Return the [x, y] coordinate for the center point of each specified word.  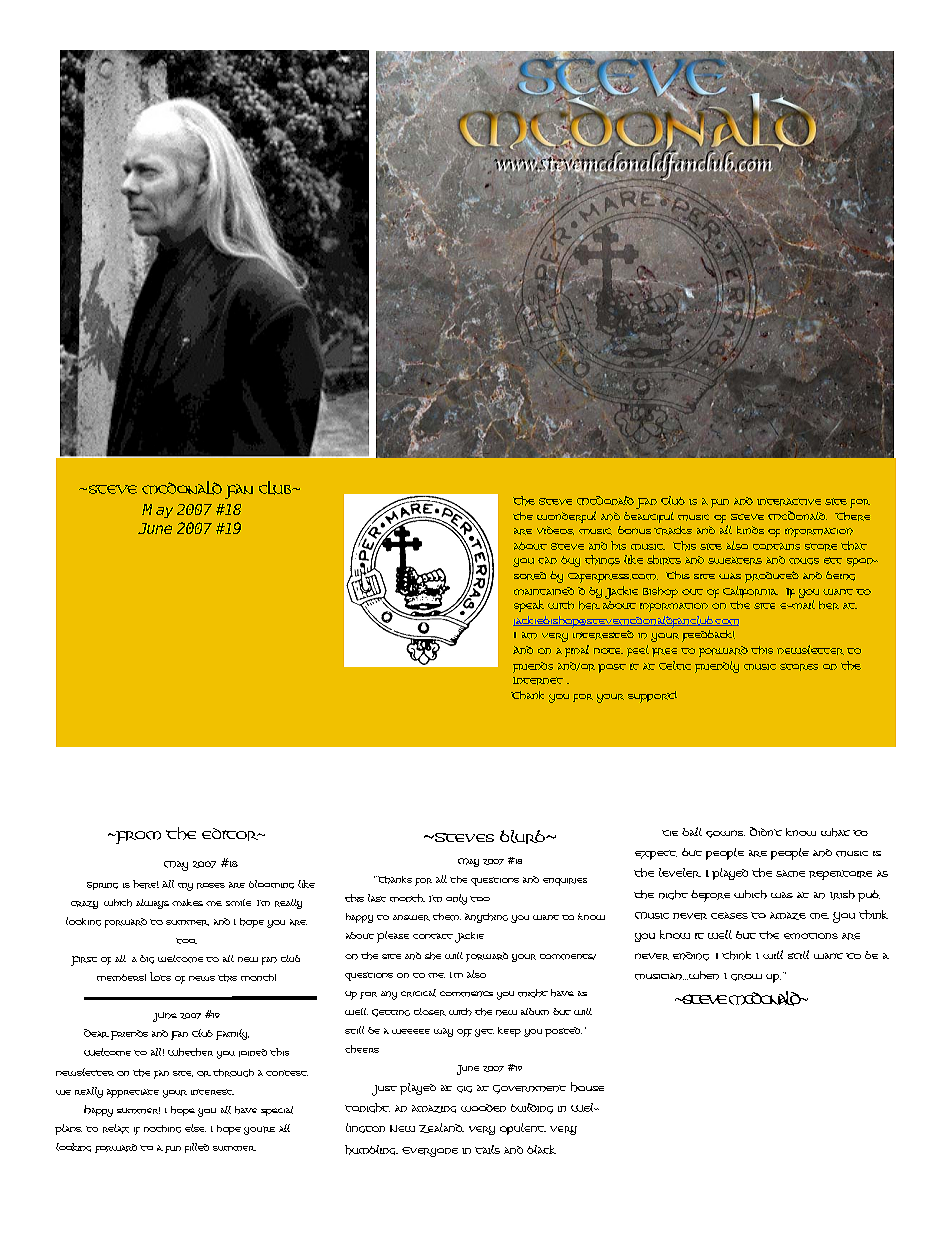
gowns [725, 834]
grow [746, 977]
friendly [717, 667]
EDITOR [232, 834]
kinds [750, 530]
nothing [162, 1129]
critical [418, 993]
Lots [160, 976]
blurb [523, 837]
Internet [538, 681]
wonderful [566, 517]
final [577, 651]
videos [555, 530]
